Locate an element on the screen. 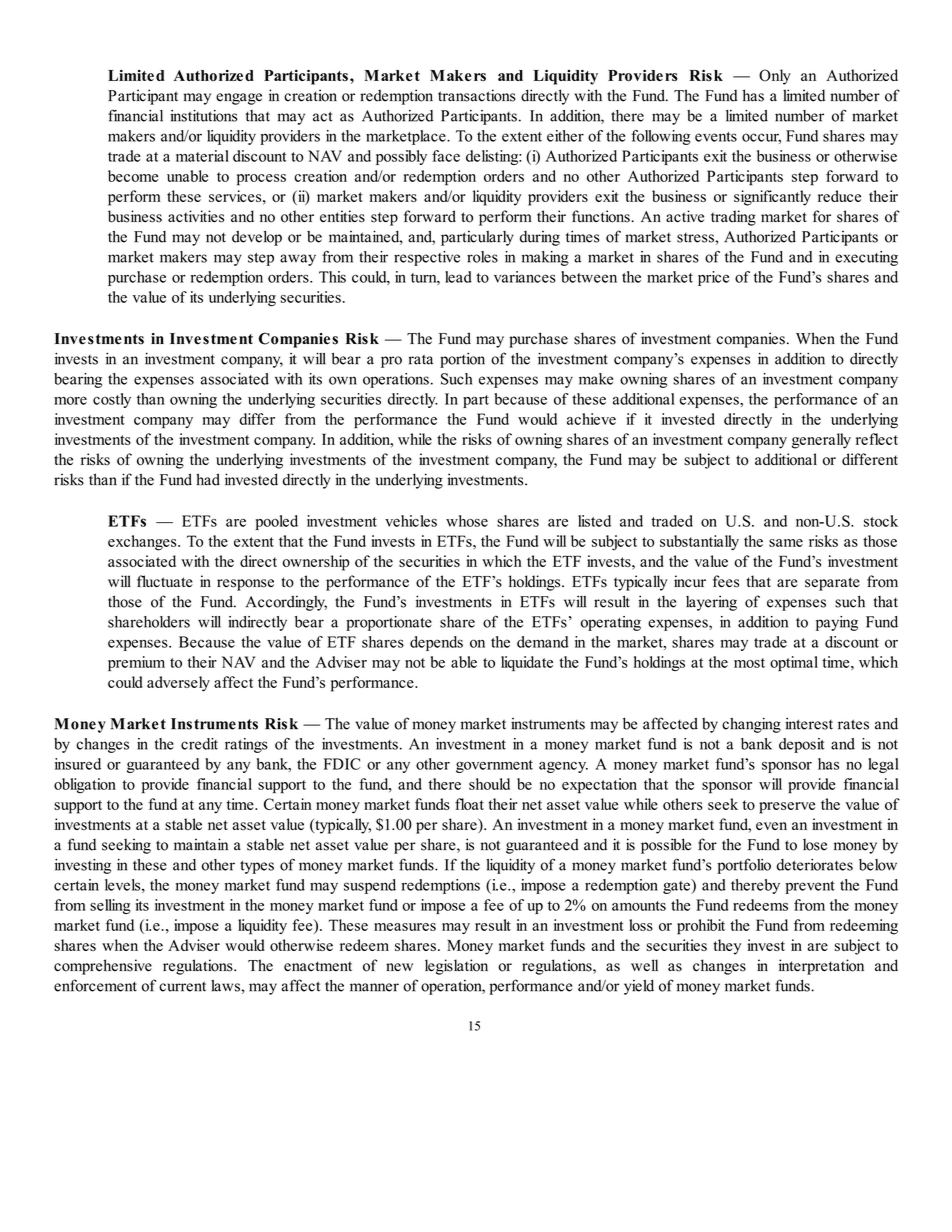 This screenshot has width=952, height=1232. current is located at coordinates (182, 986).
